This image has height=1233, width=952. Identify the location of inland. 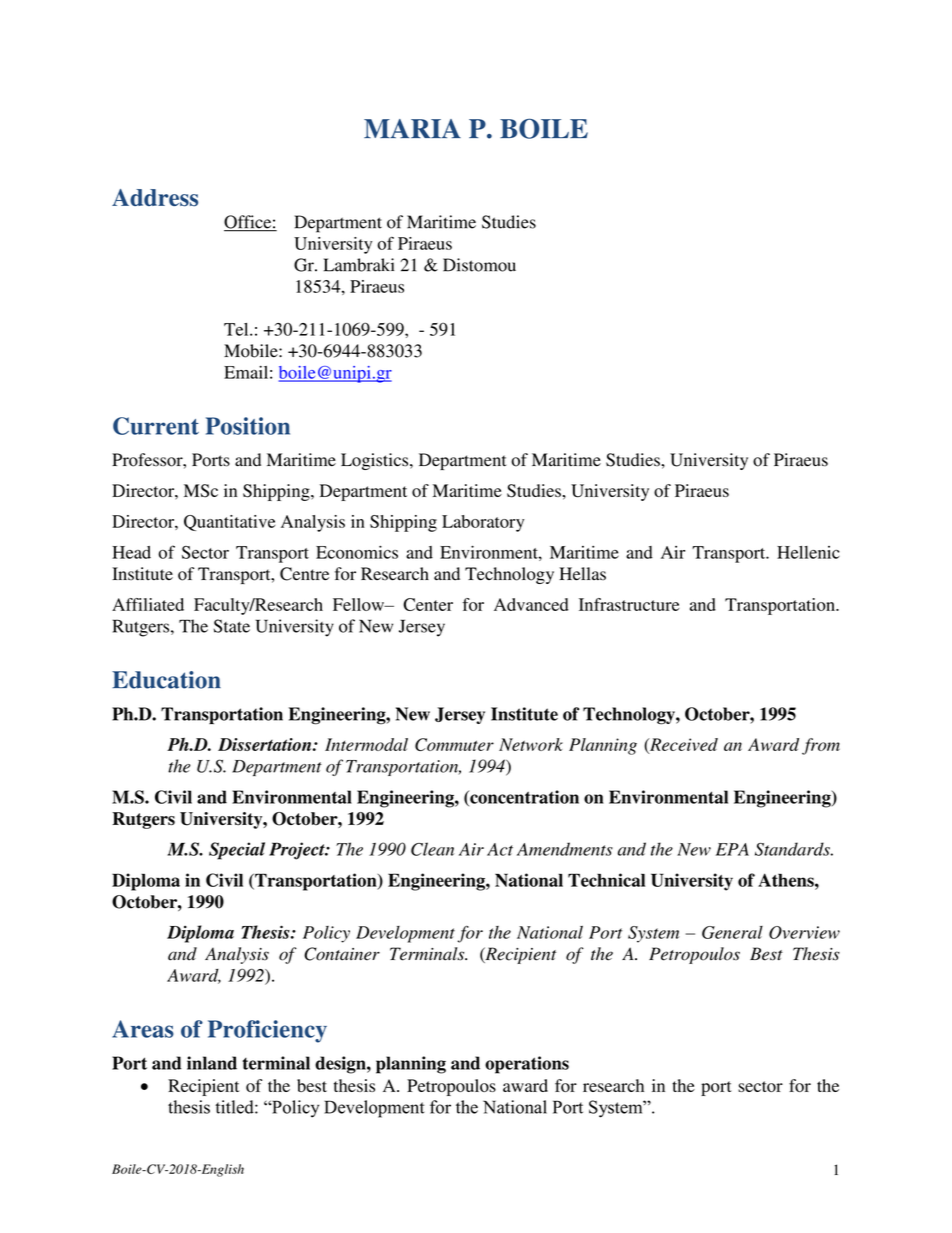
(212, 1063).
